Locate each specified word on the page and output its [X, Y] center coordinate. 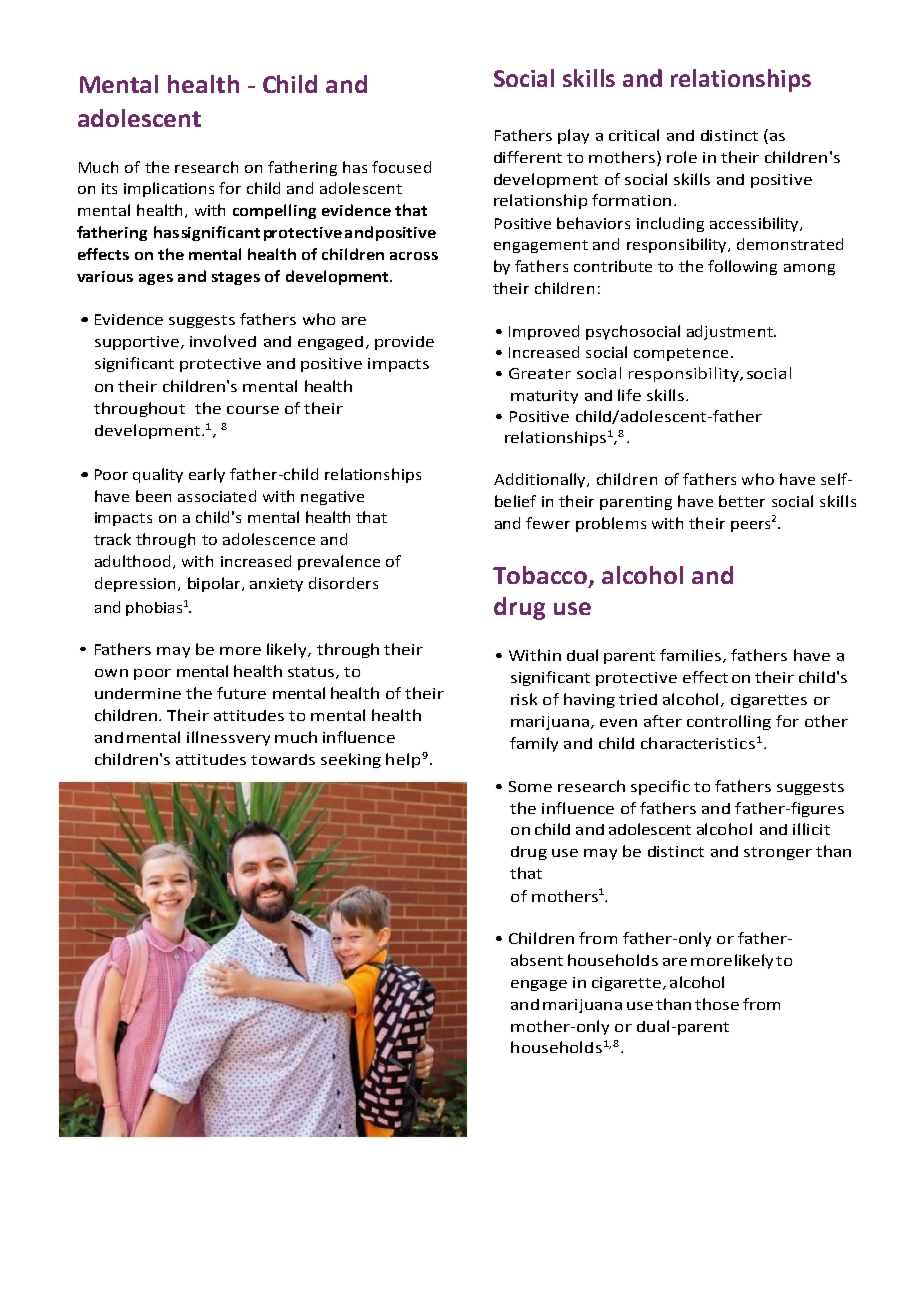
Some [530, 786]
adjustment [731, 332]
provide [404, 343]
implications [169, 189]
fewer [548, 523]
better [742, 501]
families [692, 656]
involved [223, 341]
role [682, 157]
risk [524, 699]
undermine [138, 693]
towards [283, 759]
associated [217, 496]
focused [401, 167]
